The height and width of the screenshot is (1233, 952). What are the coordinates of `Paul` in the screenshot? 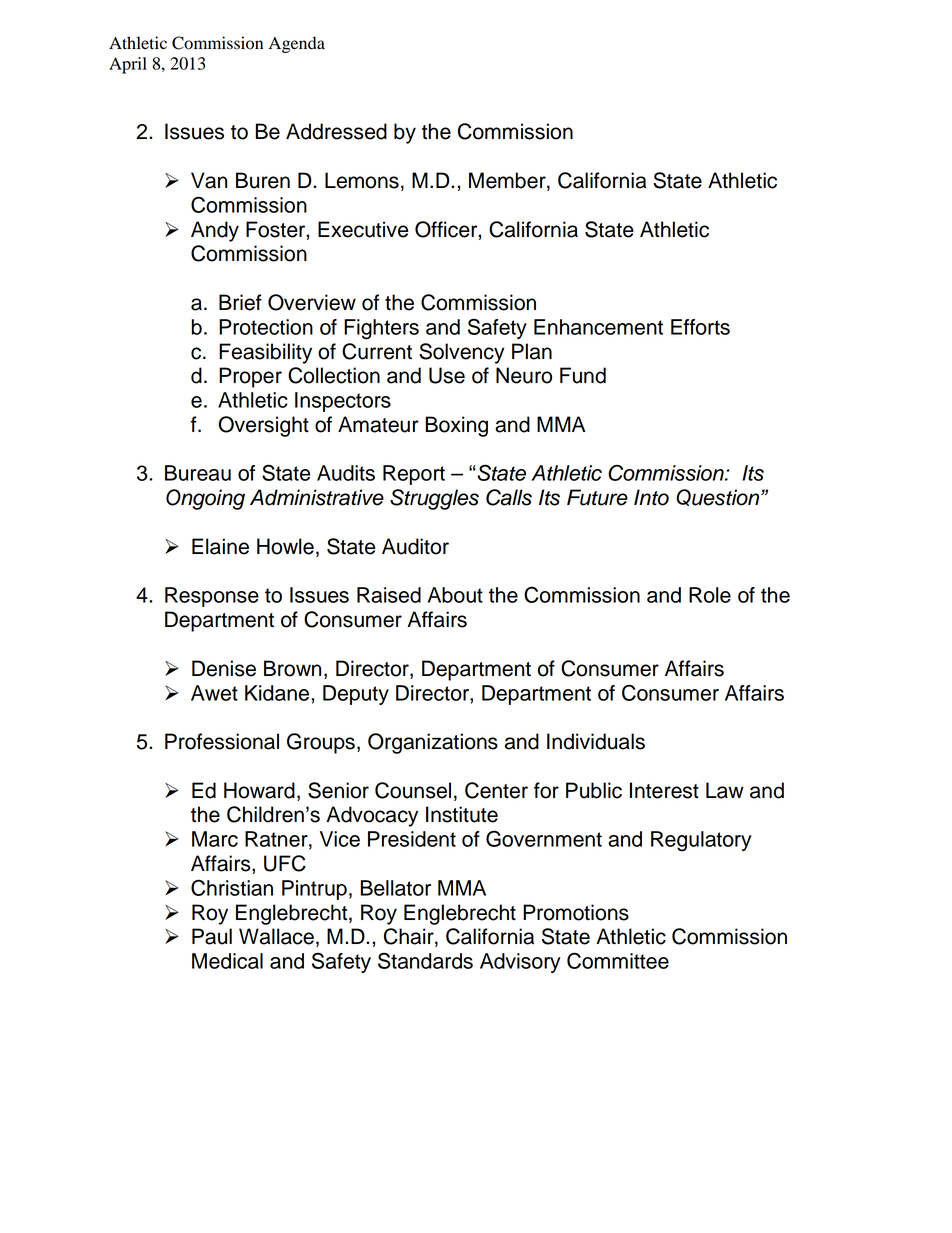 It's located at (212, 936).
